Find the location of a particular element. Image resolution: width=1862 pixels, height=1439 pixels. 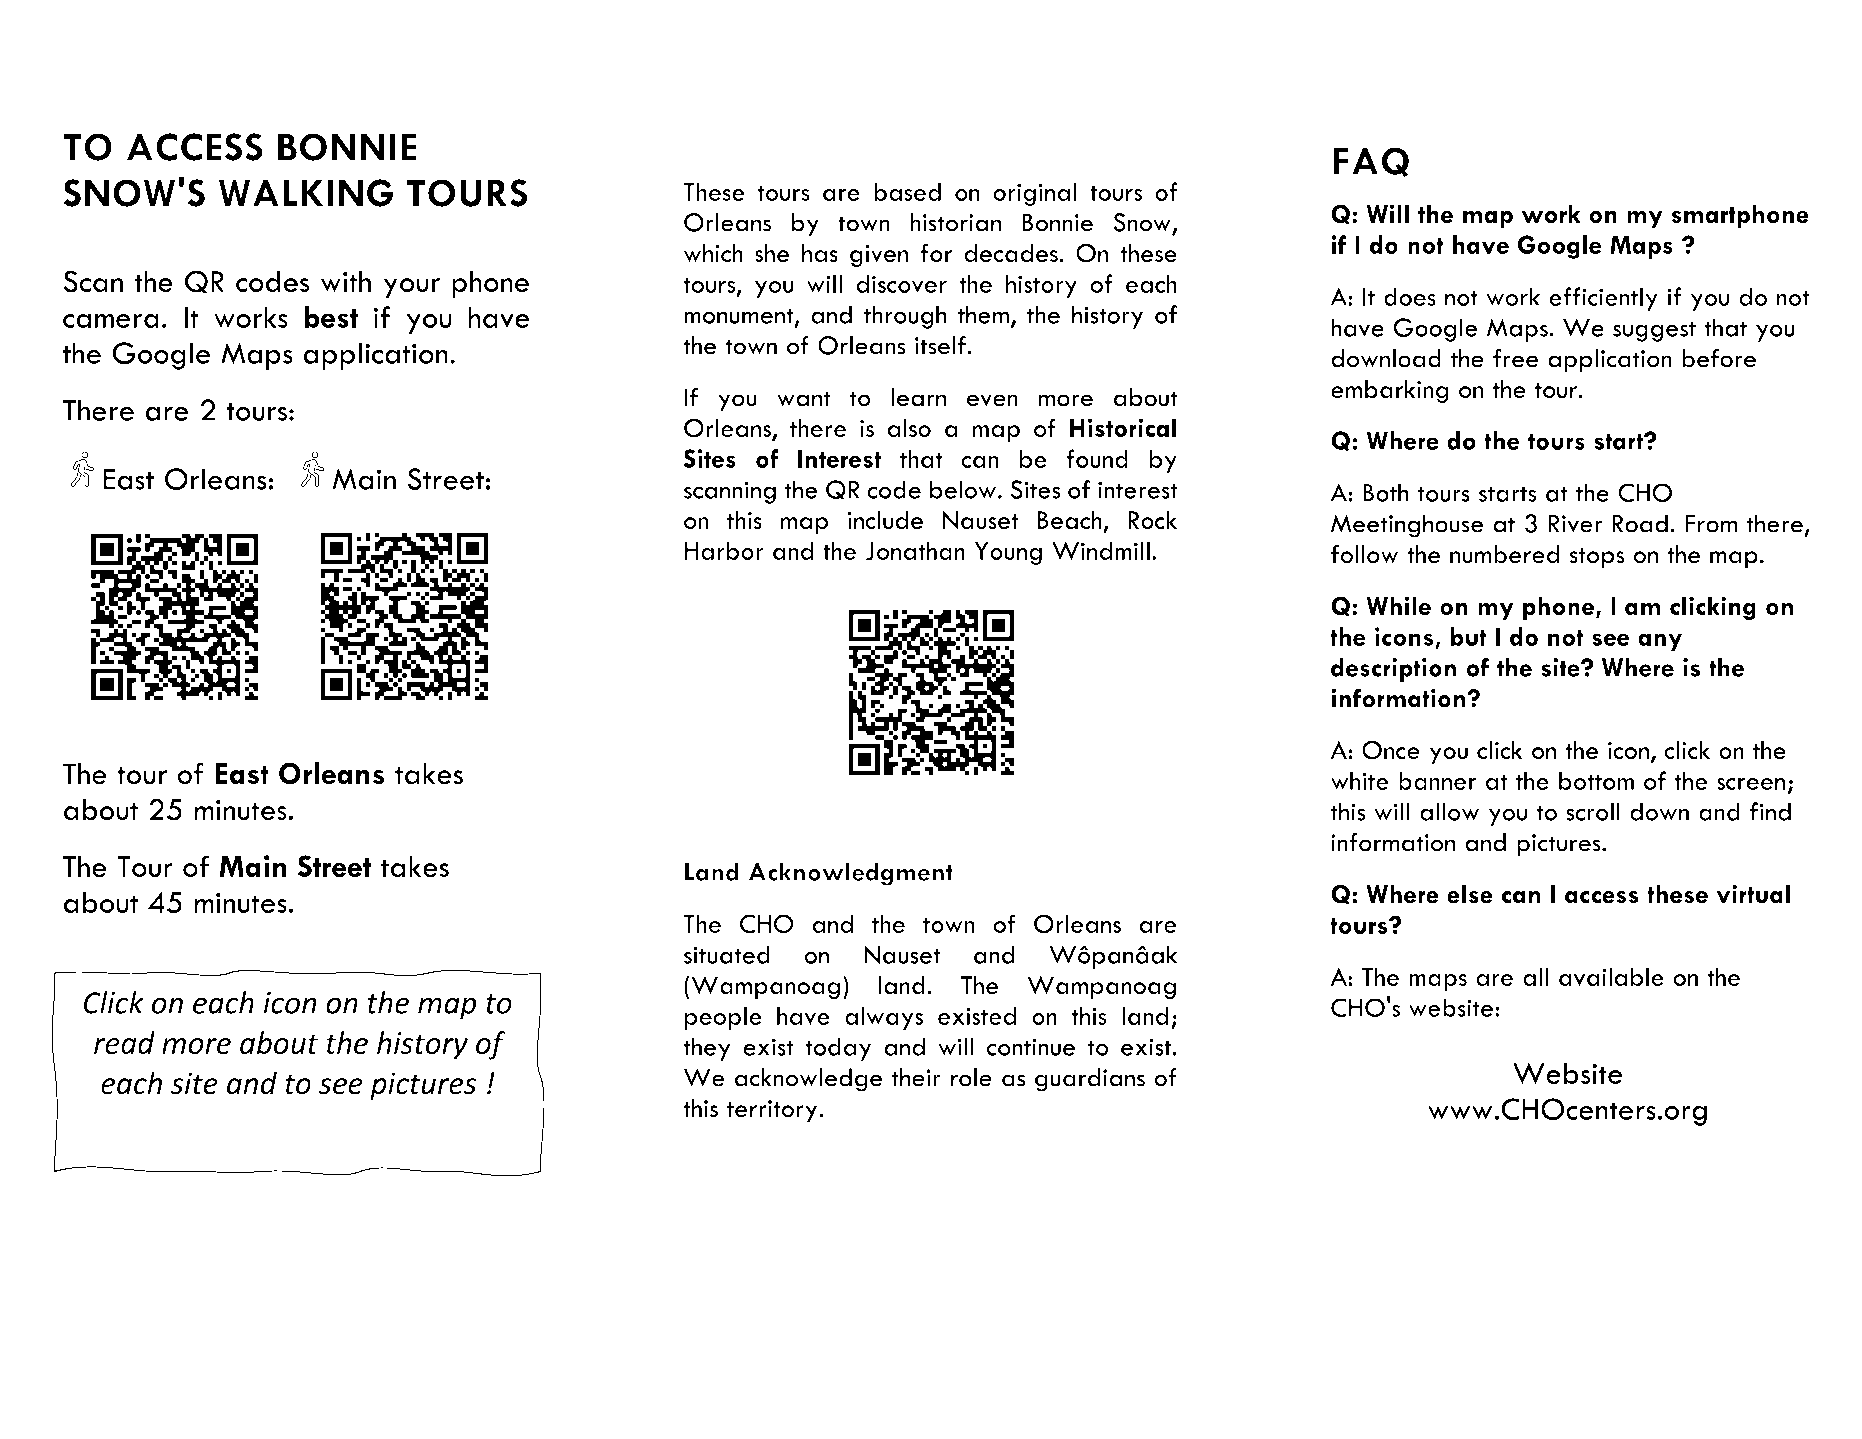

embarking is located at coordinates (1389, 392).
